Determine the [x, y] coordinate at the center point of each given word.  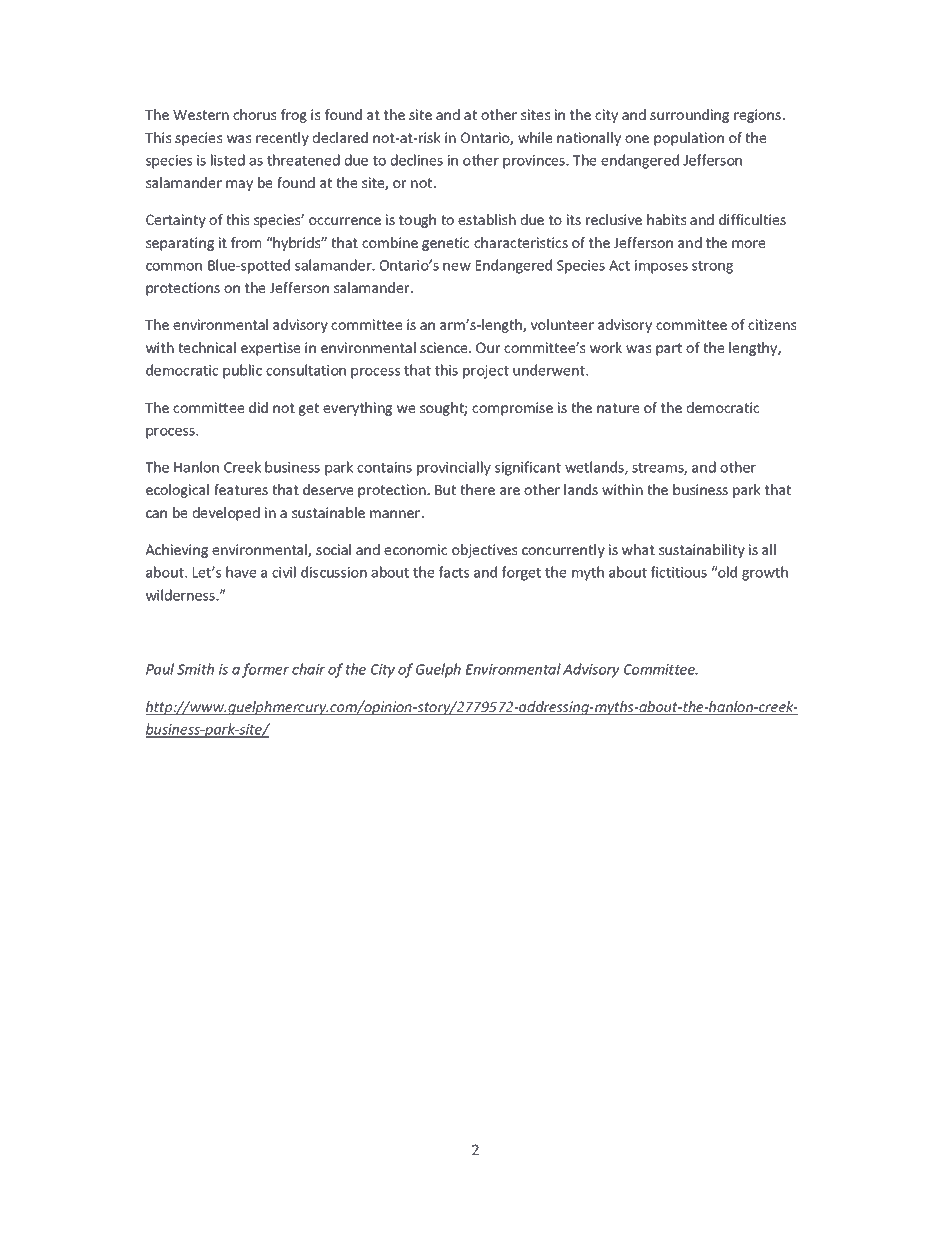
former [265, 670]
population [689, 139]
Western [201, 114]
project [486, 372]
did [258, 407]
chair [308, 669]
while [535, 137]
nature [618, 408]
